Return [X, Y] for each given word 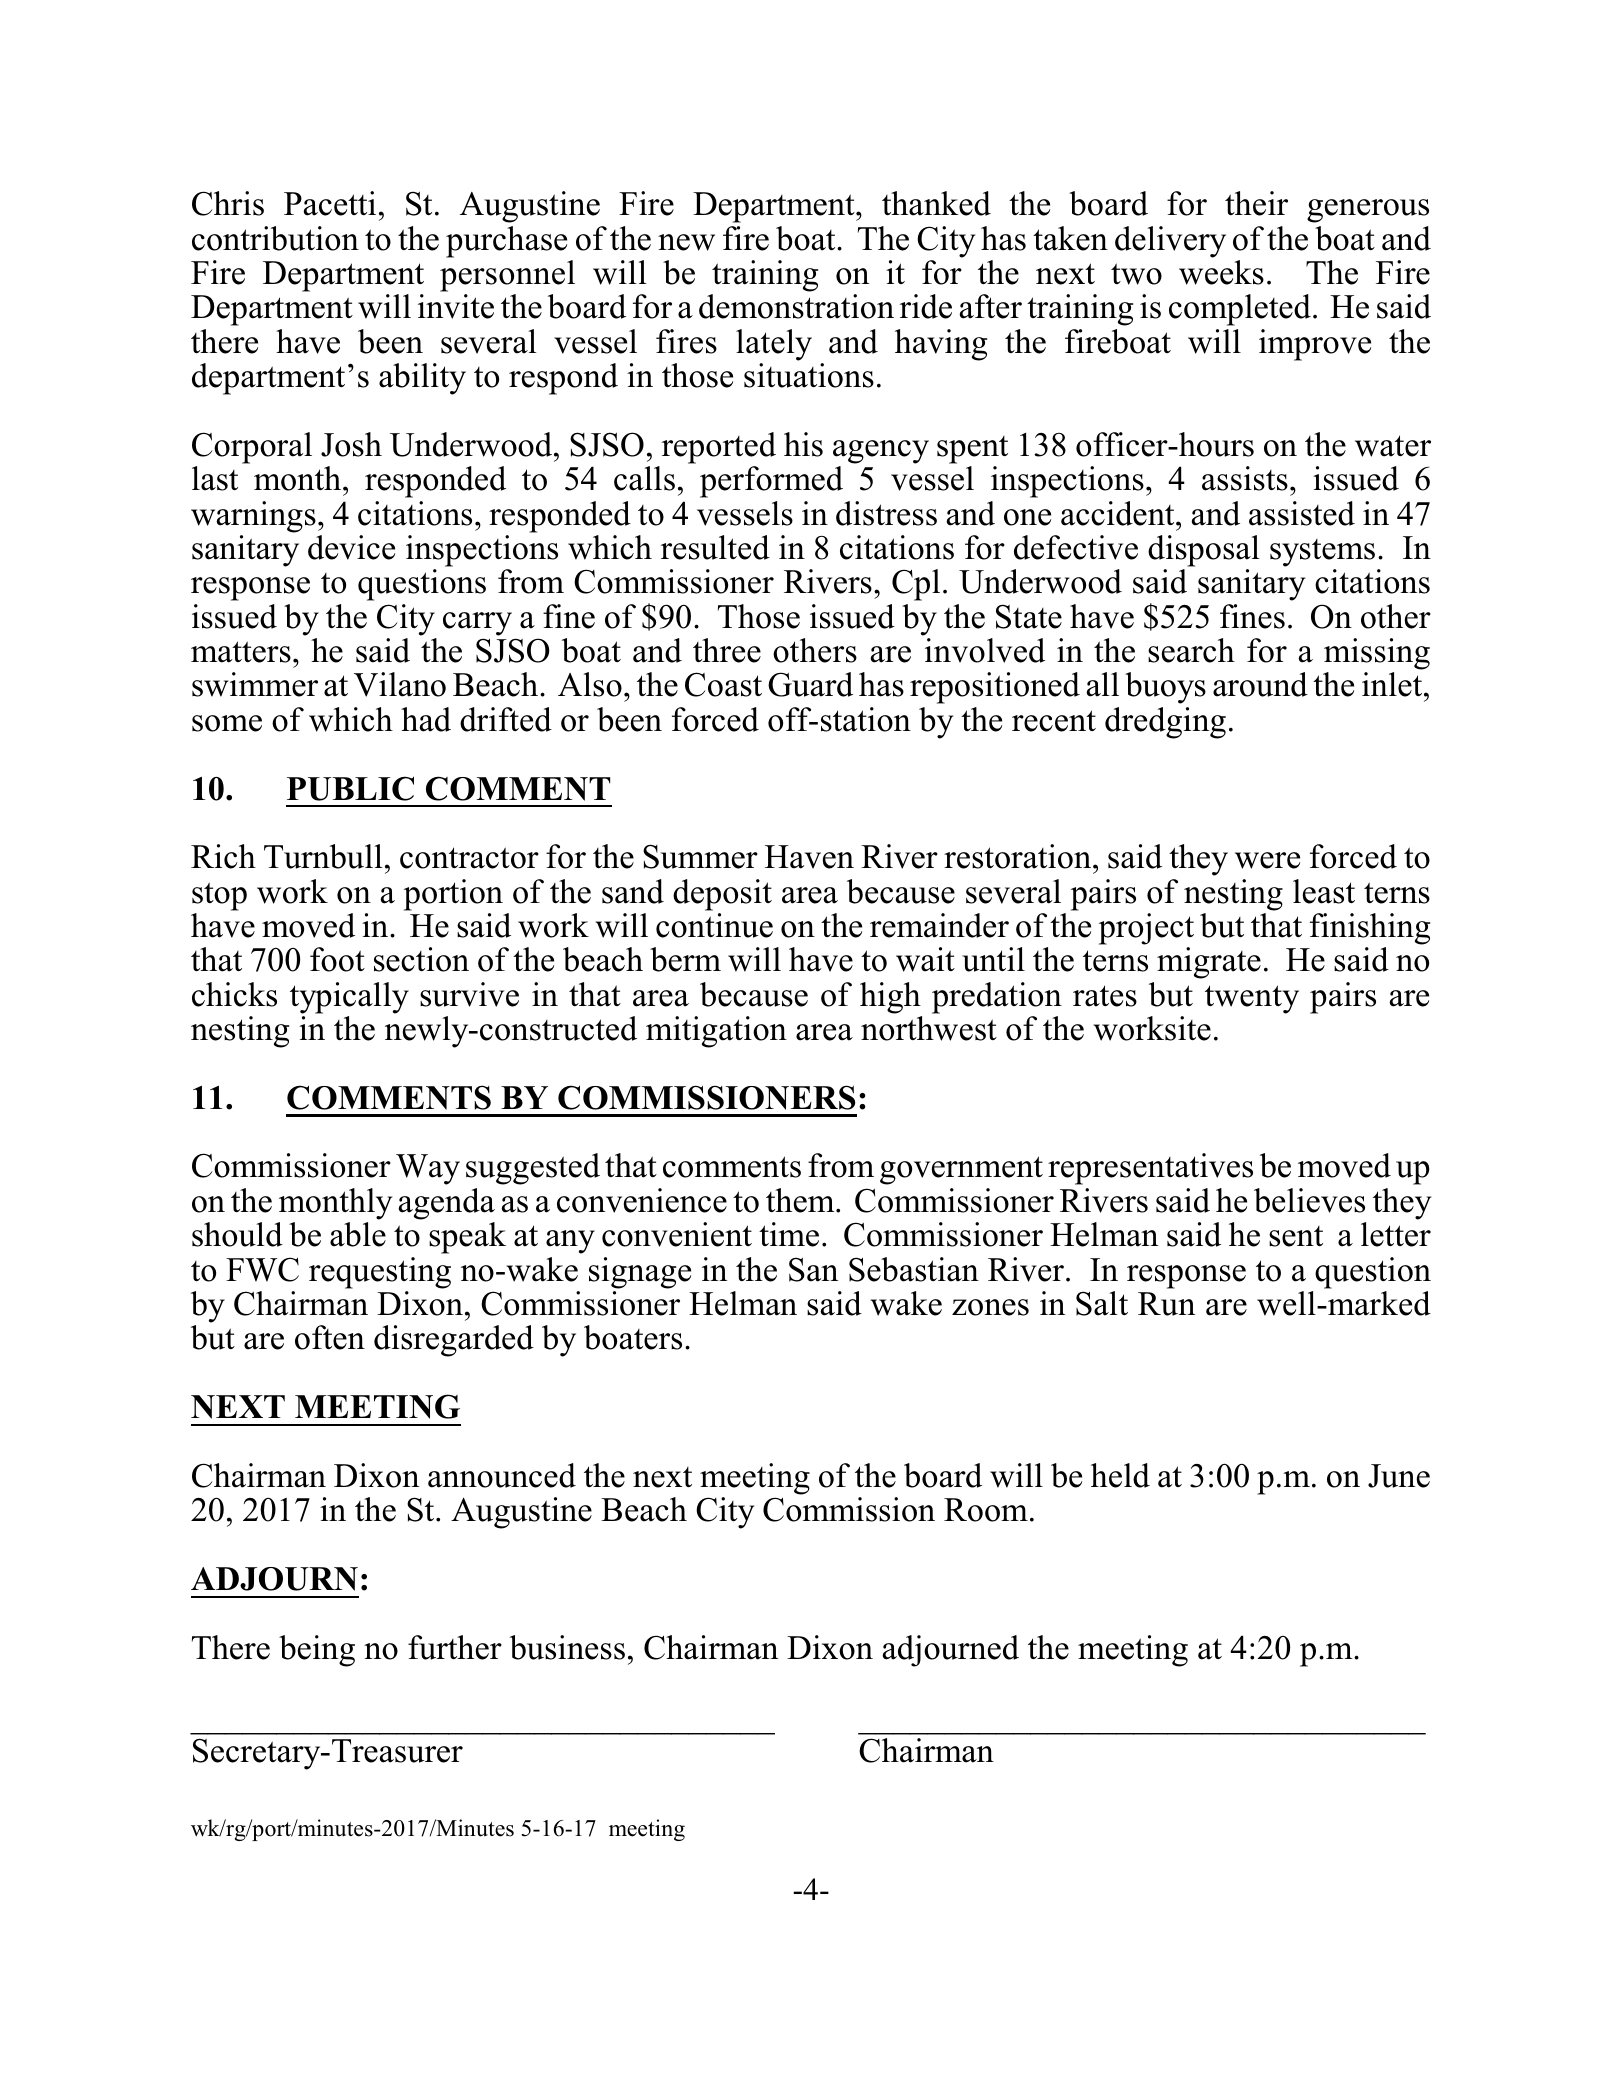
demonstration [796, 306]
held [1120, 1475]
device [351, 547]
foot [337, 959]
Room [986, 1510]
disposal [1204, 551]
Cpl [916, 585]
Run [1166, 1304]
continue [714, 925]
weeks [1221, 272]
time [789, 1234]
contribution [275, 238]
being [317, 1651]
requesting [380, 1273]
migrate [1209, 963]
